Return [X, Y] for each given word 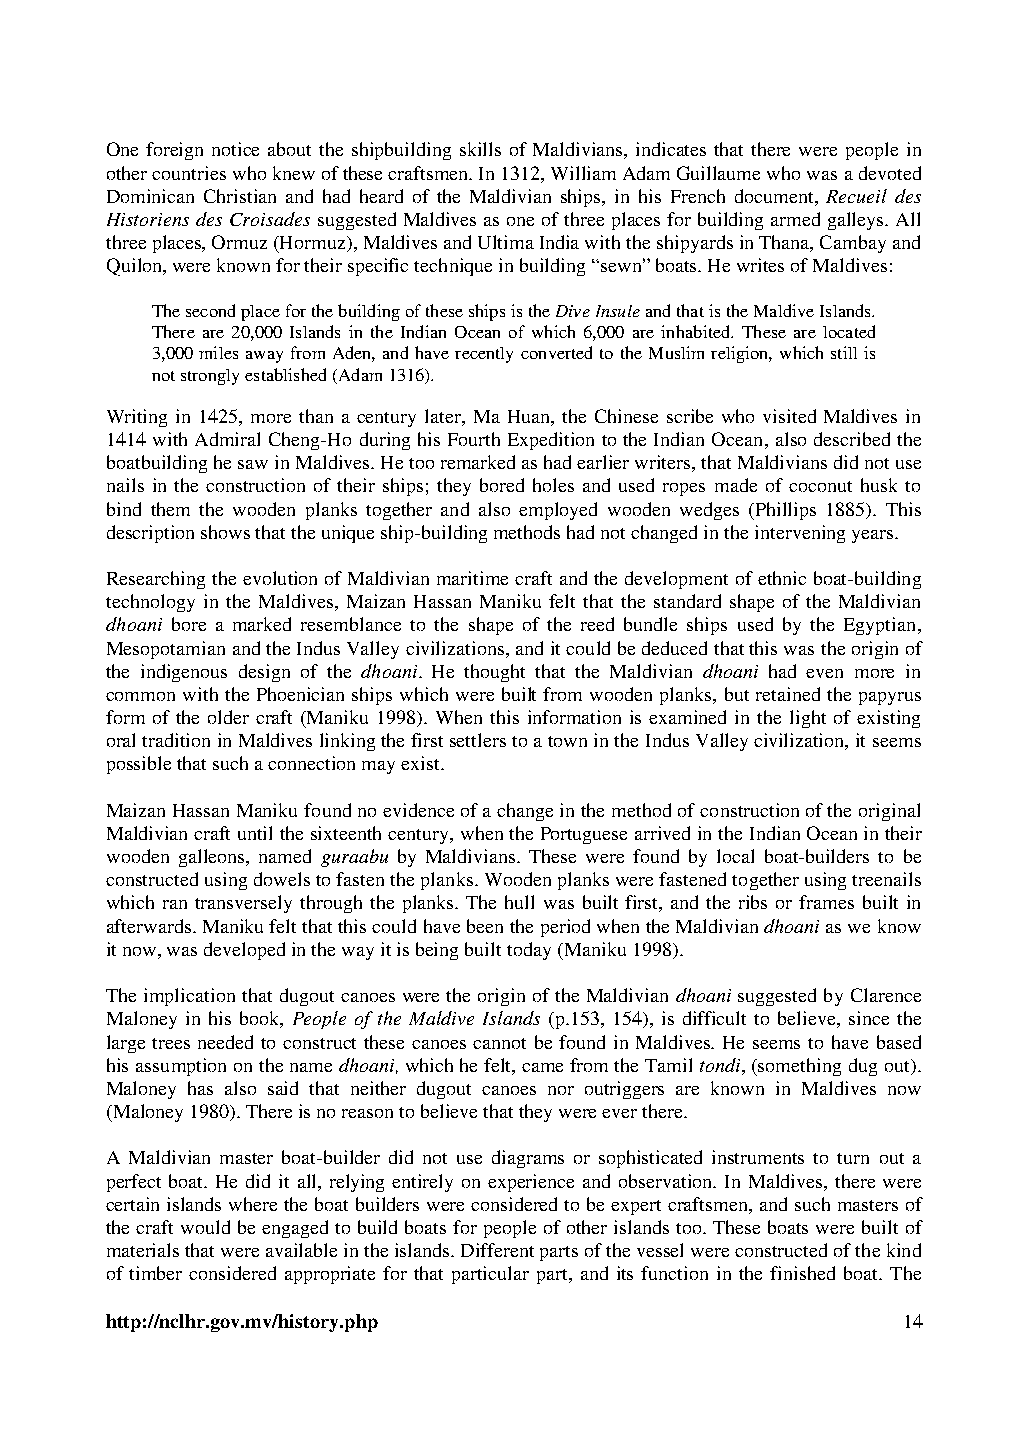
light [808, 719]
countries [189, 173]
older [228, 717]
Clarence [886, 995]
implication [189, 997]
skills [480, 149]
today [529, 951]
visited [789, 416]
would [205, 1227]
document [775, 196]
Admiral [227, 439]
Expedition [551, 441]
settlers [478, 740]
